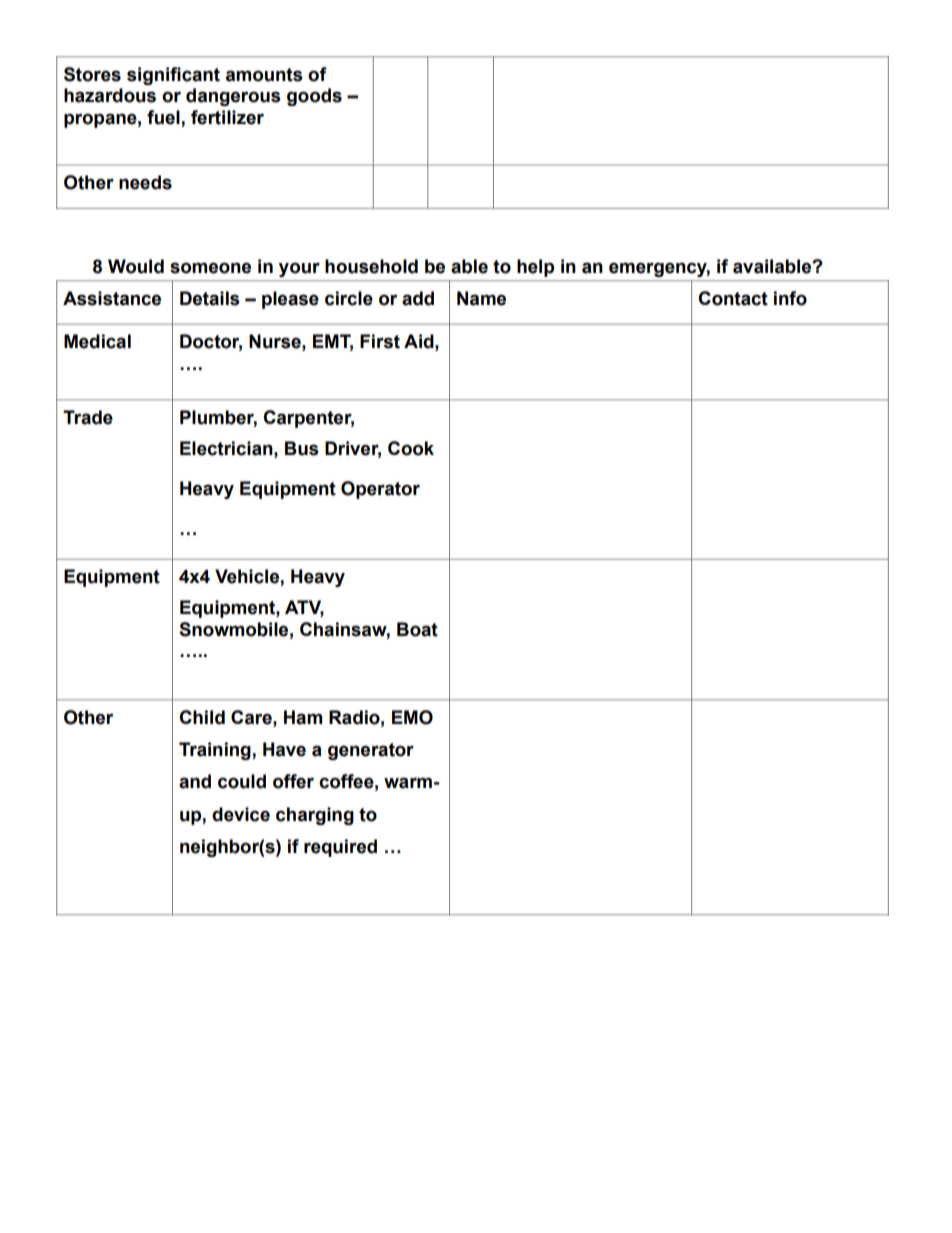  What do you see at coordinates (340, 848) in the screenshot?
I see `required` at bounding box center [340, 848].
